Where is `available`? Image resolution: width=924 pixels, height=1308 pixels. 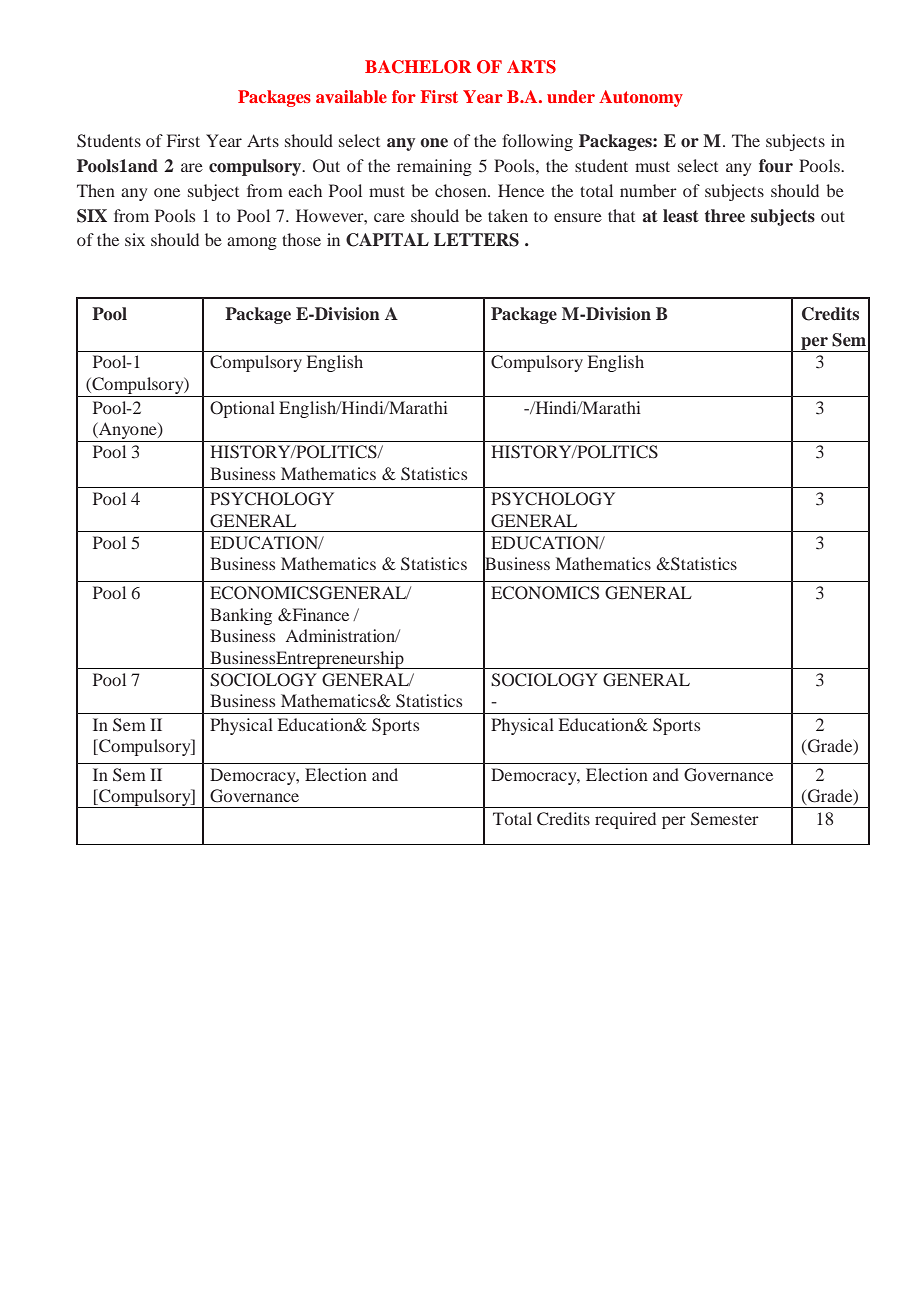
available is located at coordinates (351, 96).
